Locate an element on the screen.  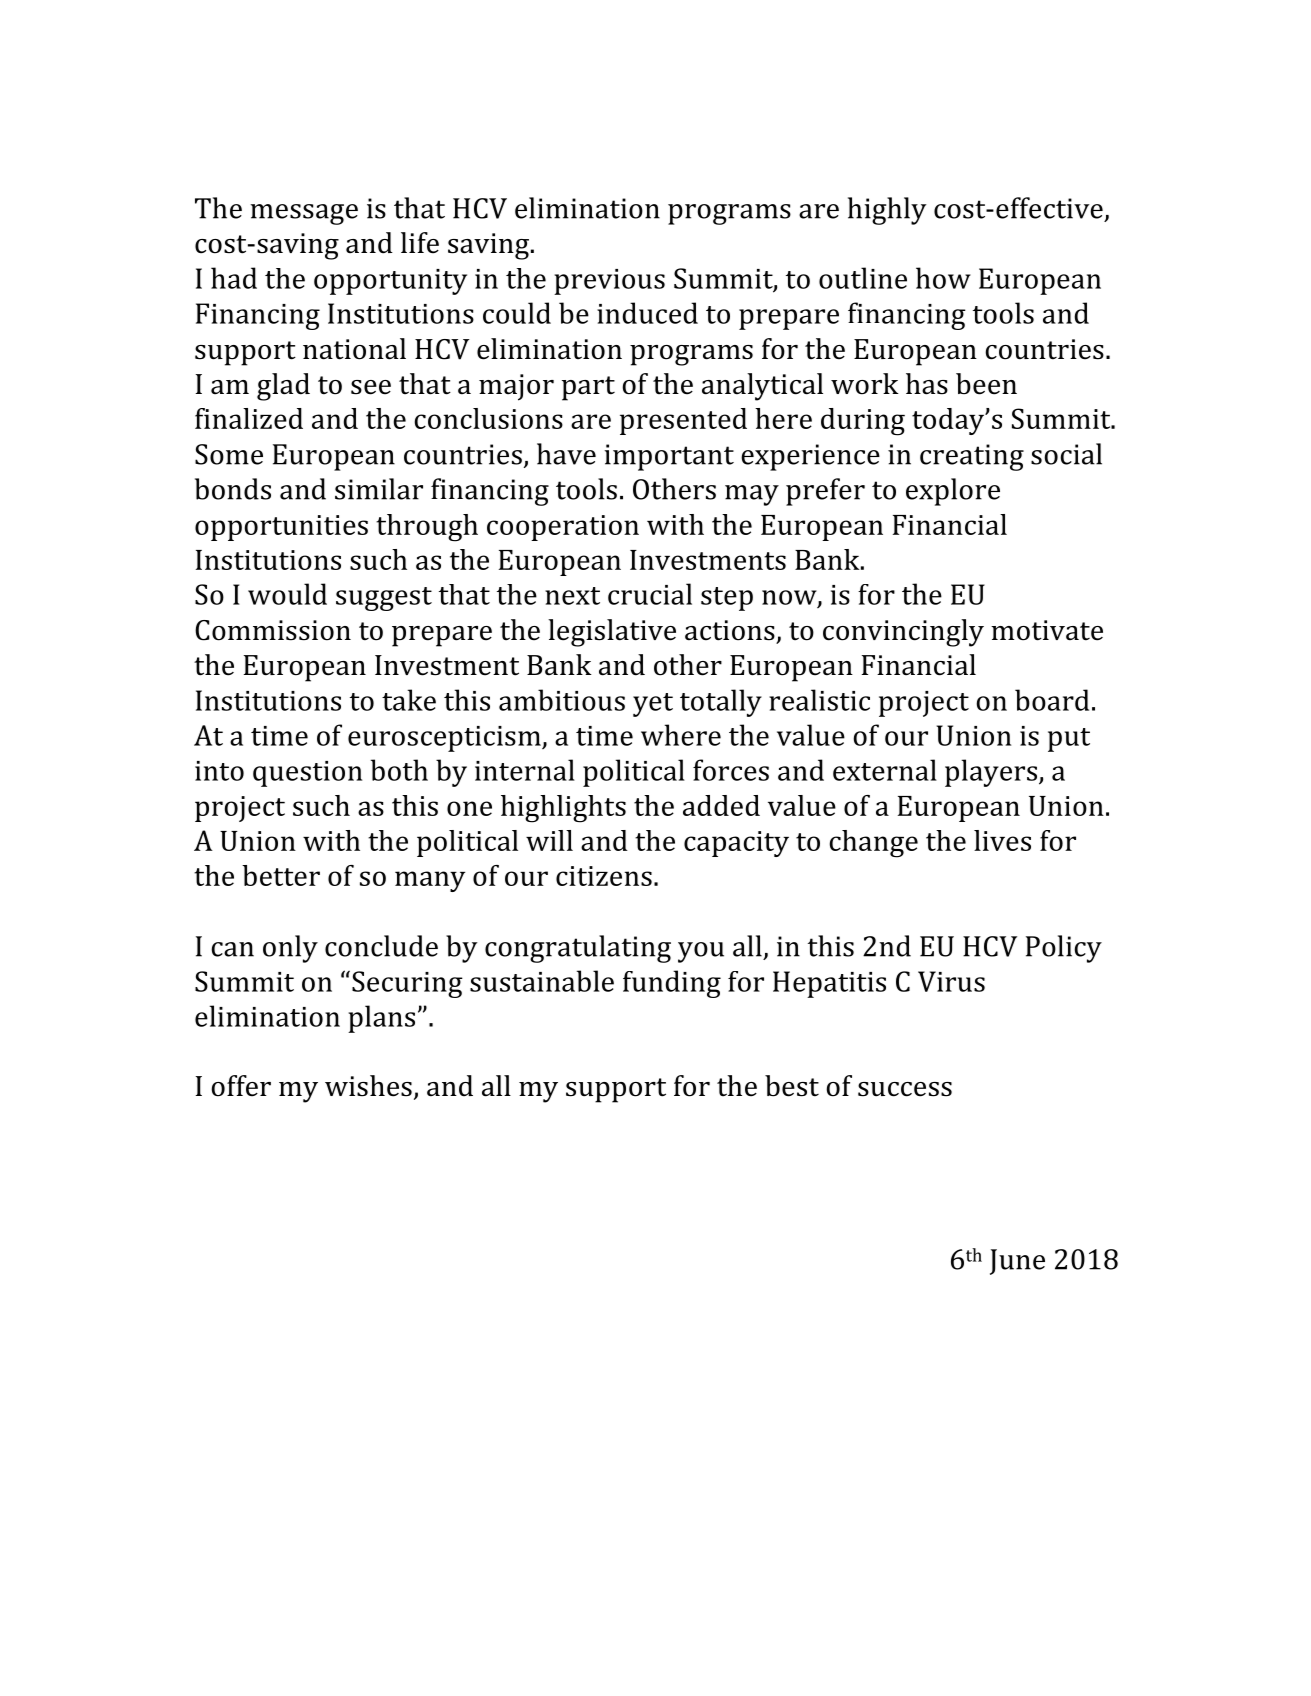
message is located at coordinates (304, 214).
